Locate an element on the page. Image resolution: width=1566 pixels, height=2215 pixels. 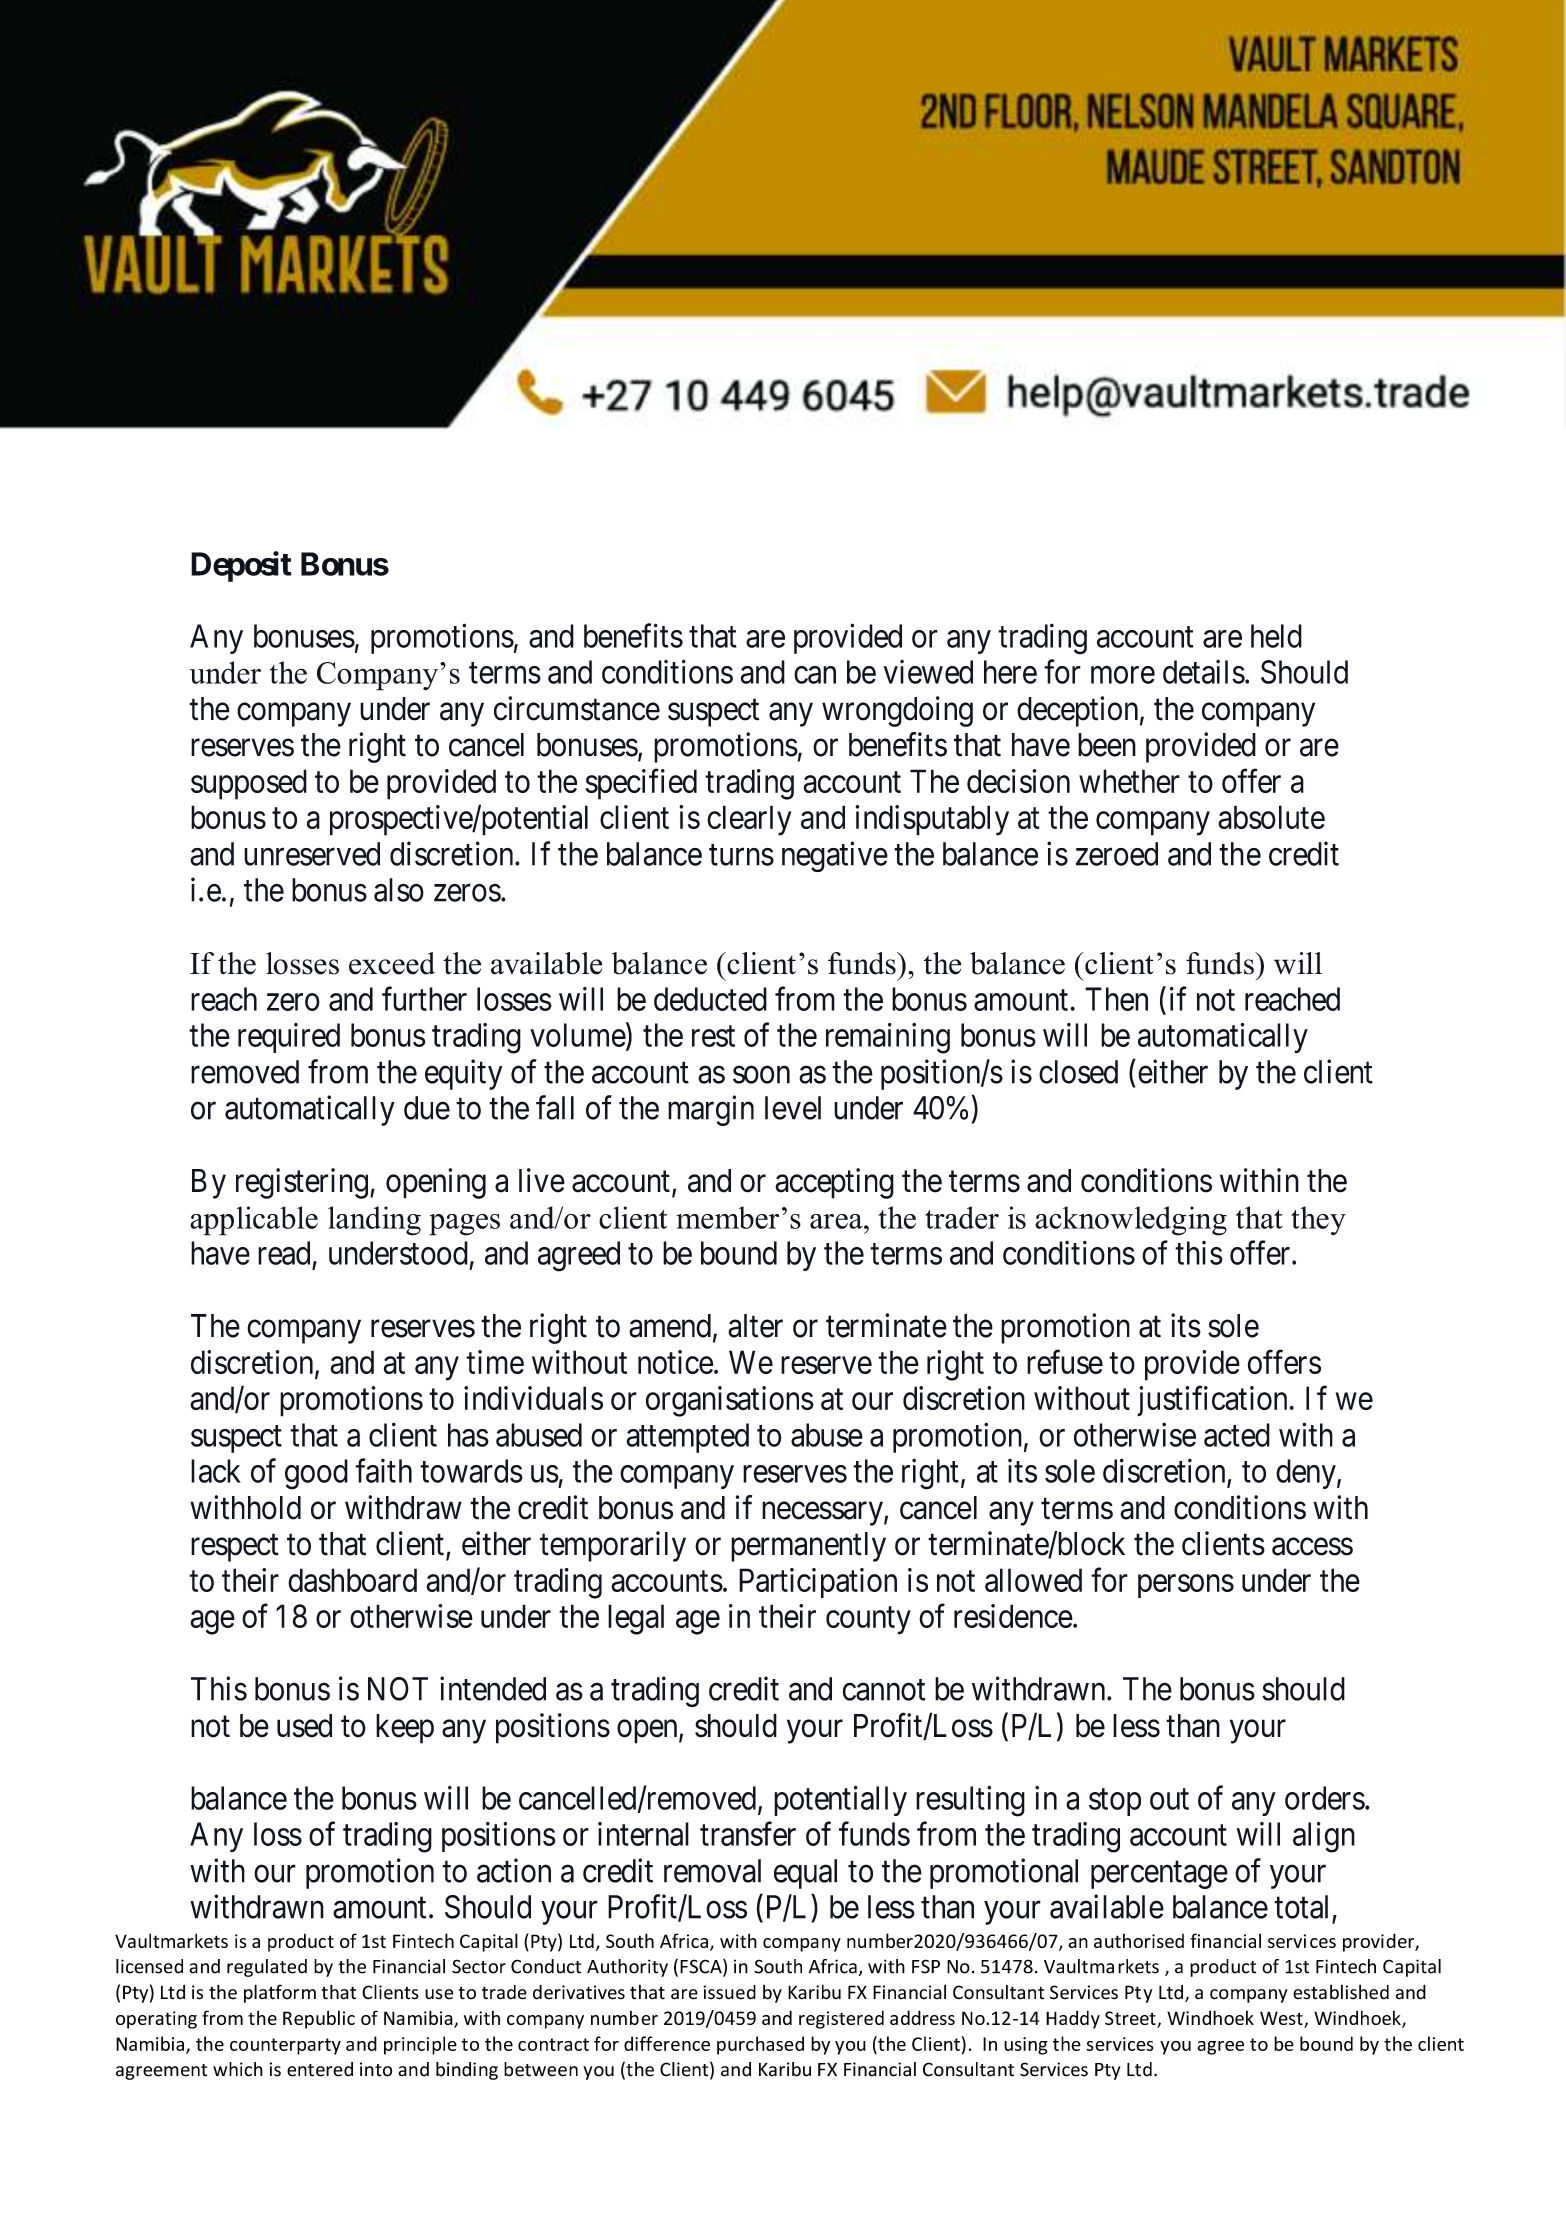
Republic is located at coordinates (319, 2019).
